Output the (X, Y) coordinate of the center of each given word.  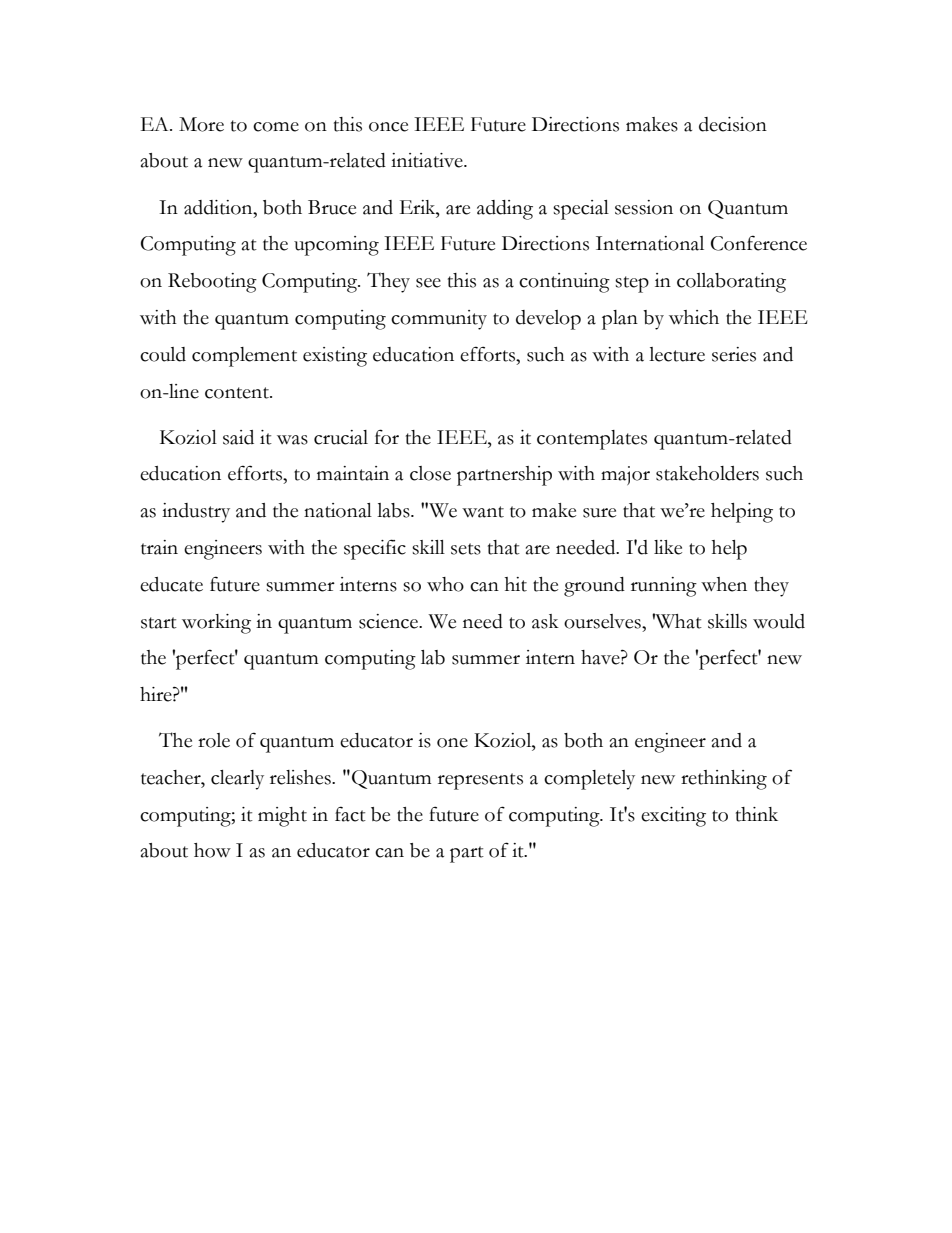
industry (196, 513)
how (212, 850)
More (201, 124)
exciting (673, 817)
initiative (428, 160)
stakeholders (707, 473)
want (483, 512)
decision (733, 124)
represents (480, 781)
